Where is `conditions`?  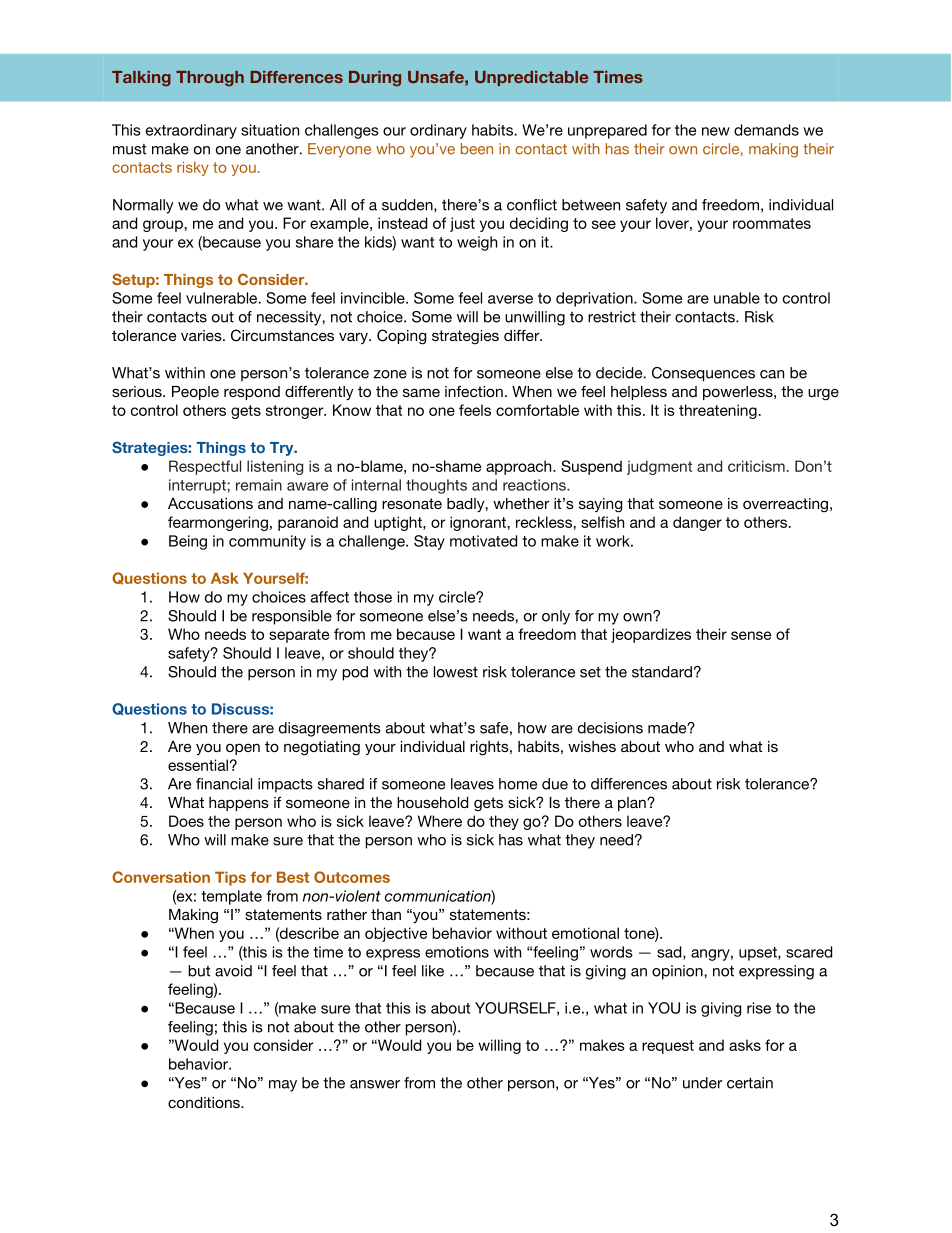 conditions is located at coordinates (205, 1102).
